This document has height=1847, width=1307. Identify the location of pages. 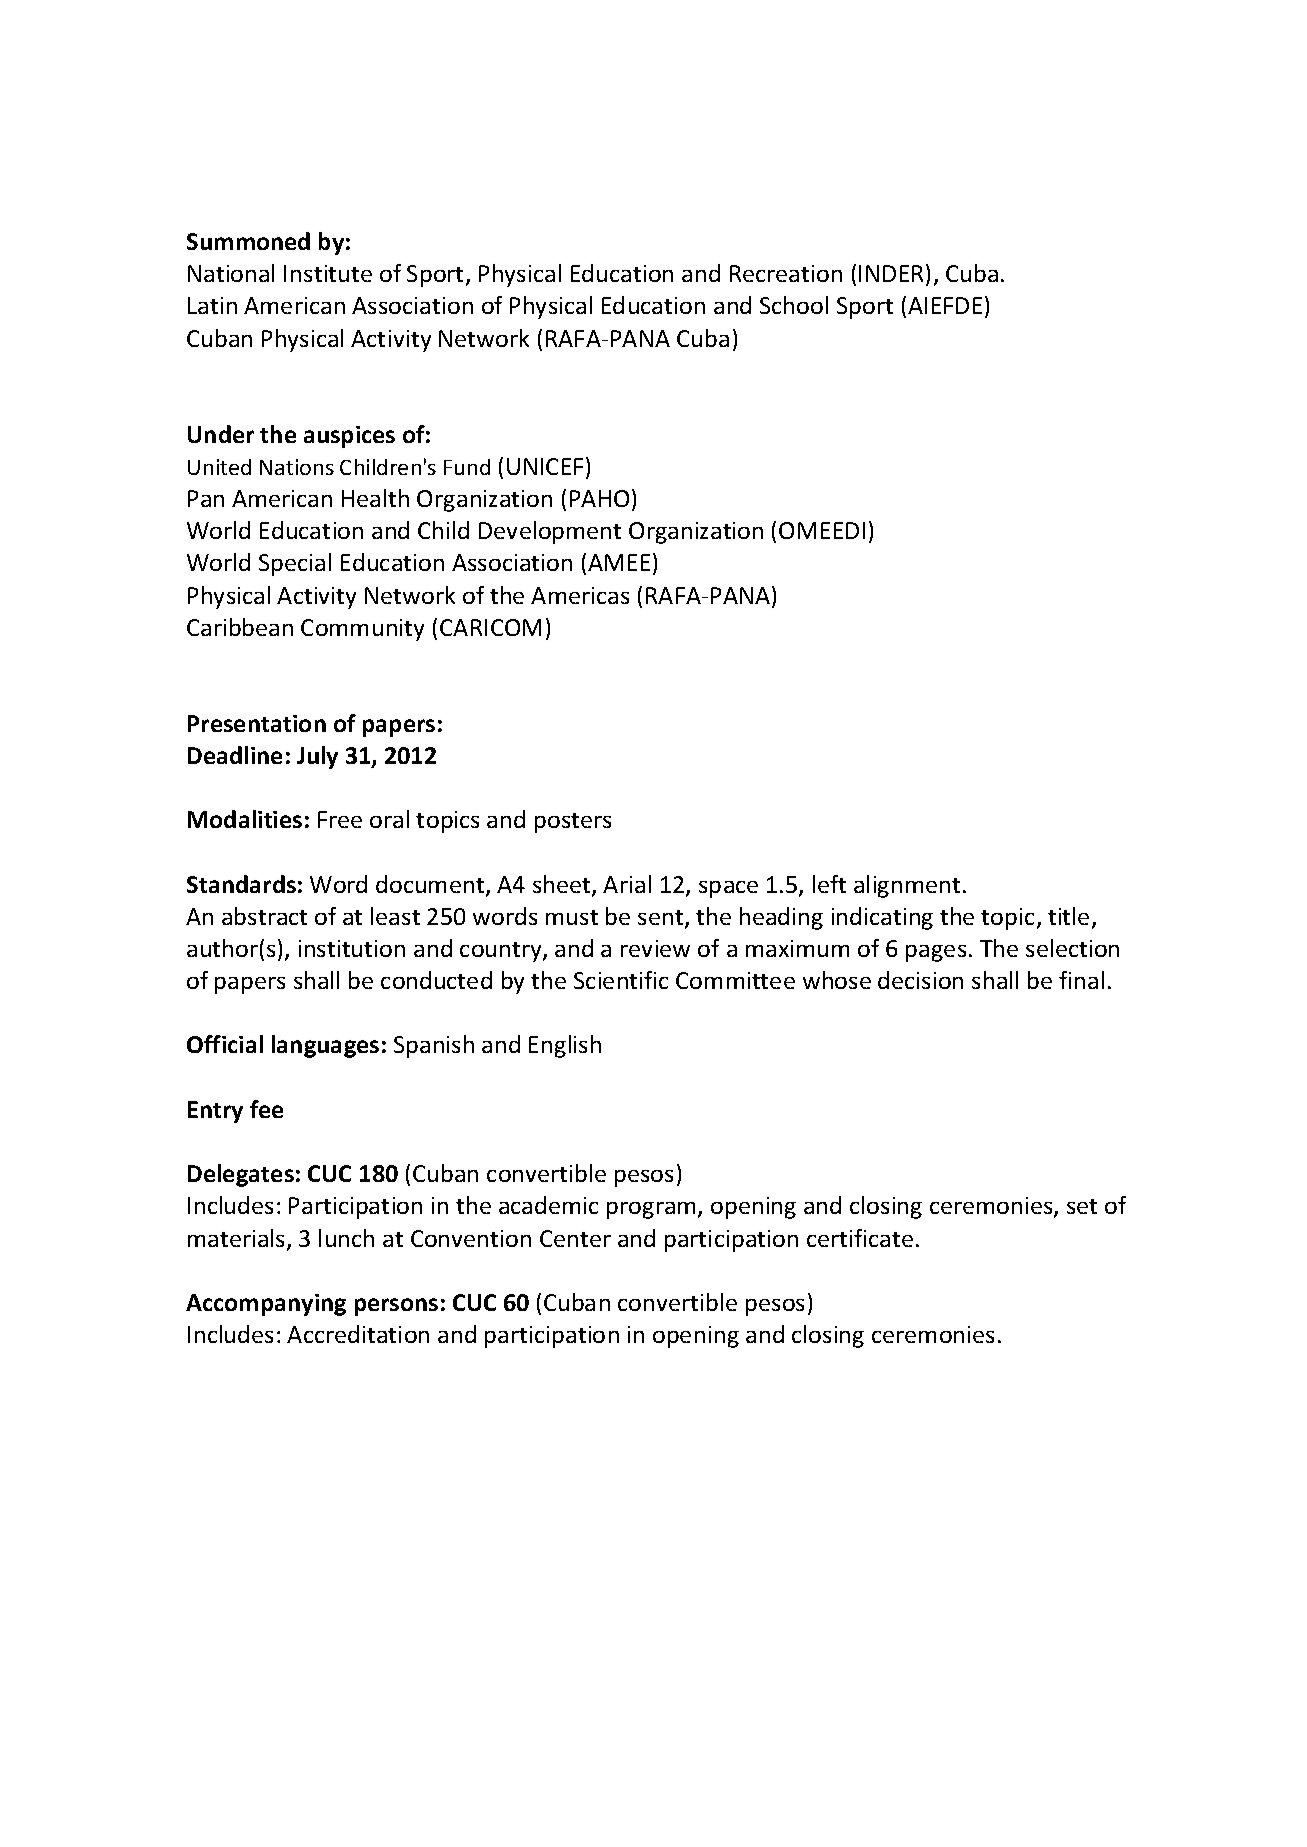
(936, 953).
